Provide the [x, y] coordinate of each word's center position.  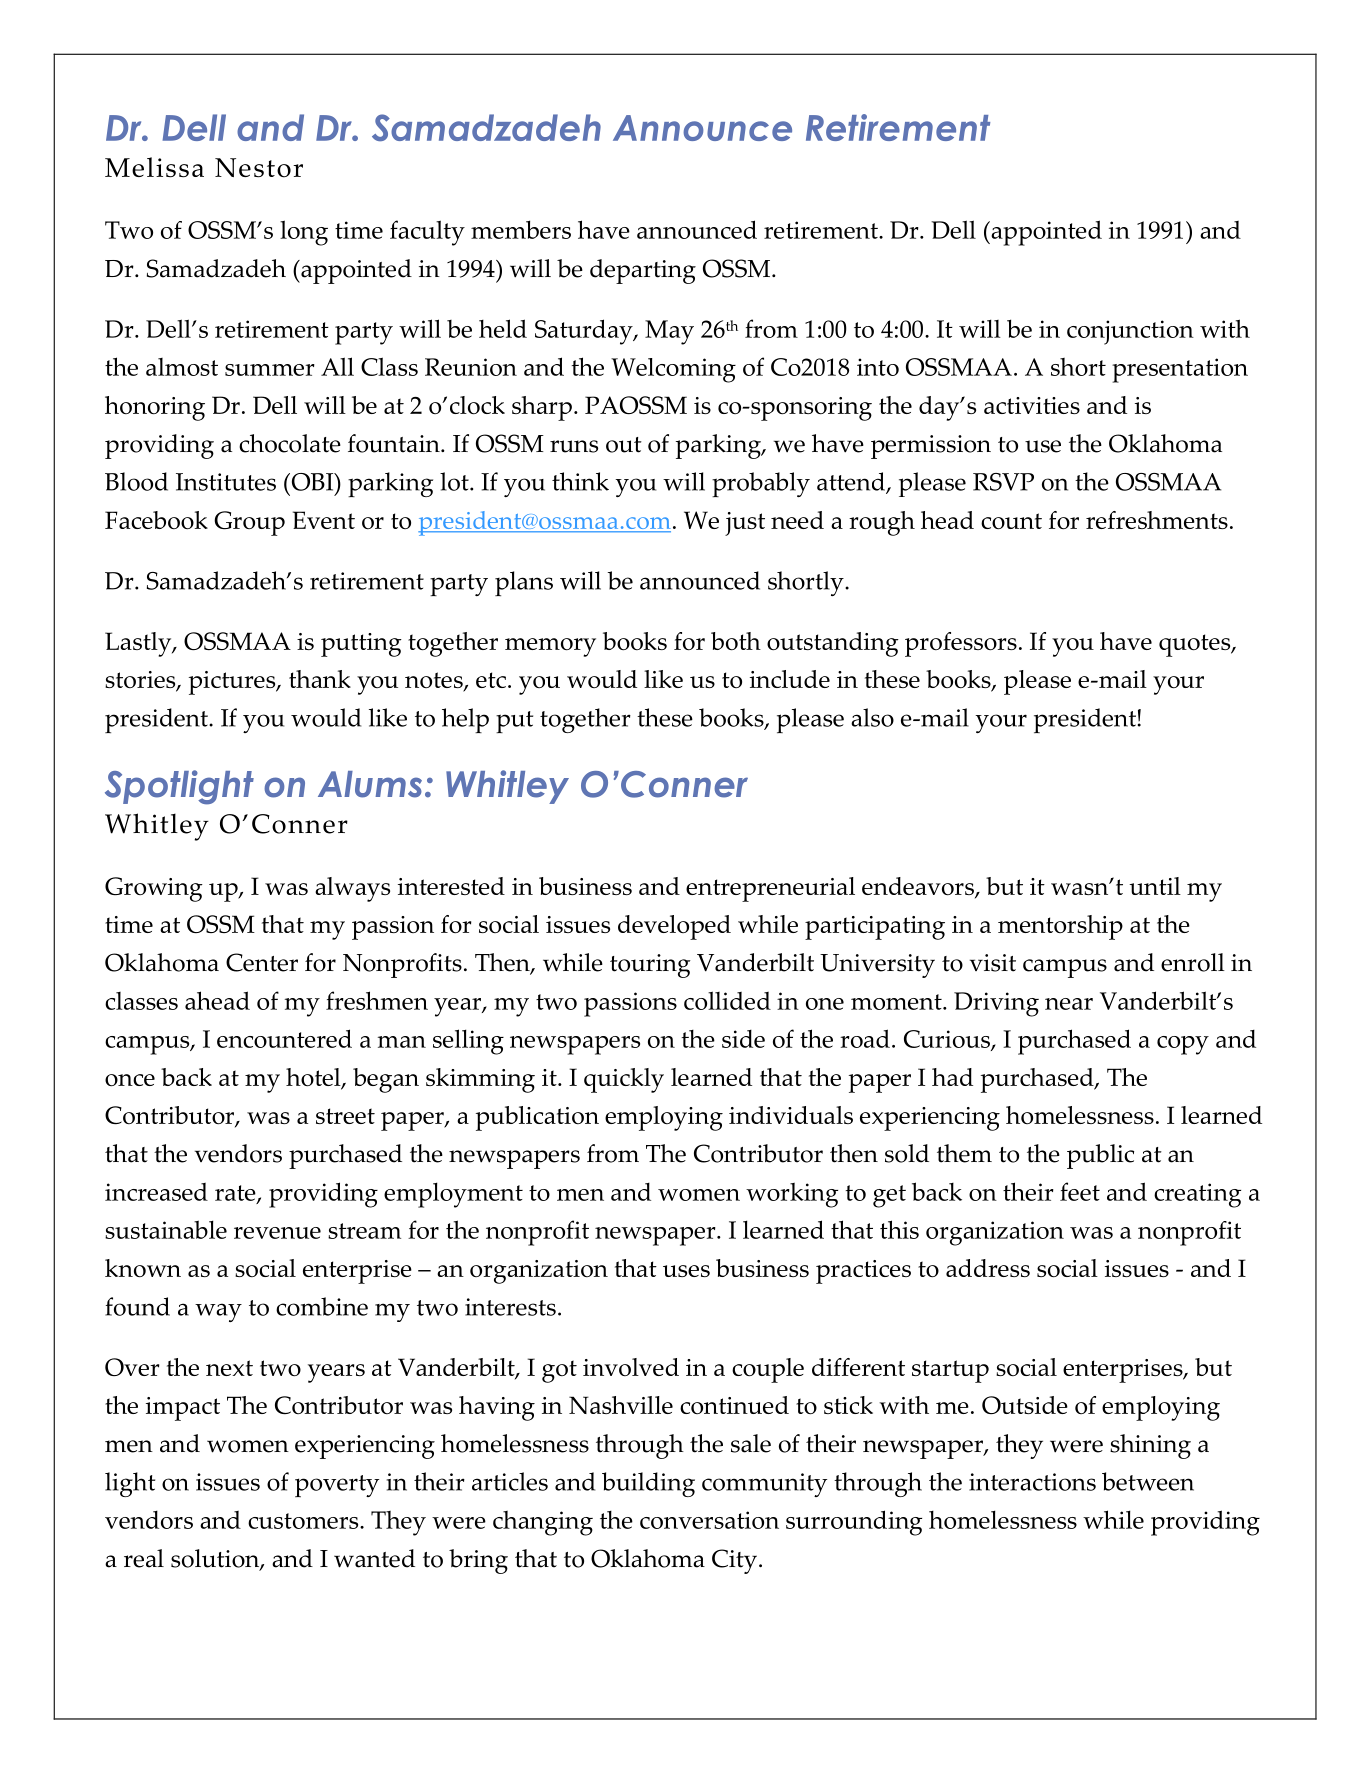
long [304, 233]
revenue [277, 1233]
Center [262, 962]
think [580, 481]
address [988, 1268]
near [1069, 1004]
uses [686, 1271]
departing [643, 271]
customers [304, 1521]
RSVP [1003, 482]
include [790, 679]
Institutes [226, 482]
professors [961, 644]
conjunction [1130, 332]
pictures [233, 683]
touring [650, 966]
